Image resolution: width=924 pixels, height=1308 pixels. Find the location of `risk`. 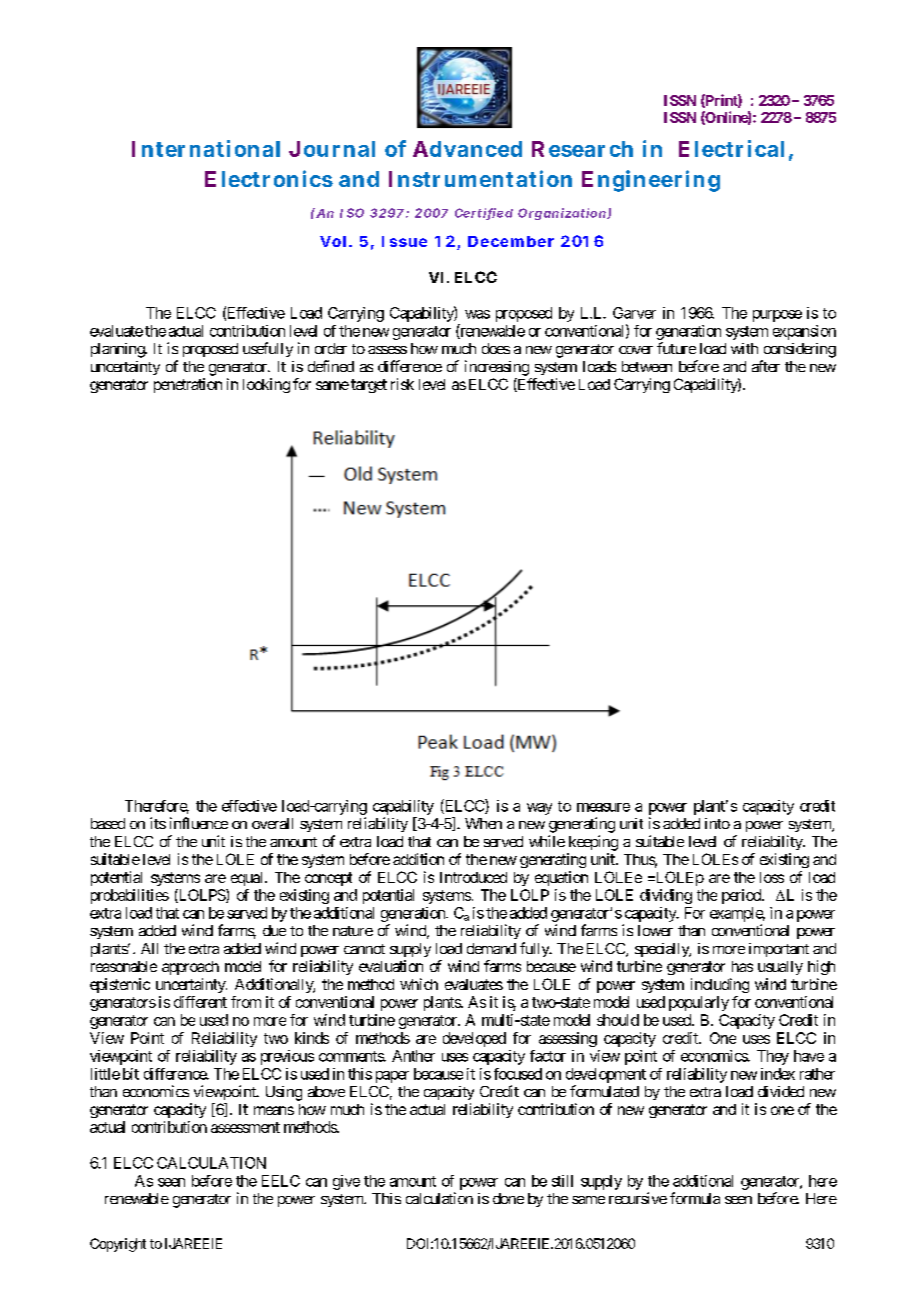

risk is located at coordinates (402, 384).
